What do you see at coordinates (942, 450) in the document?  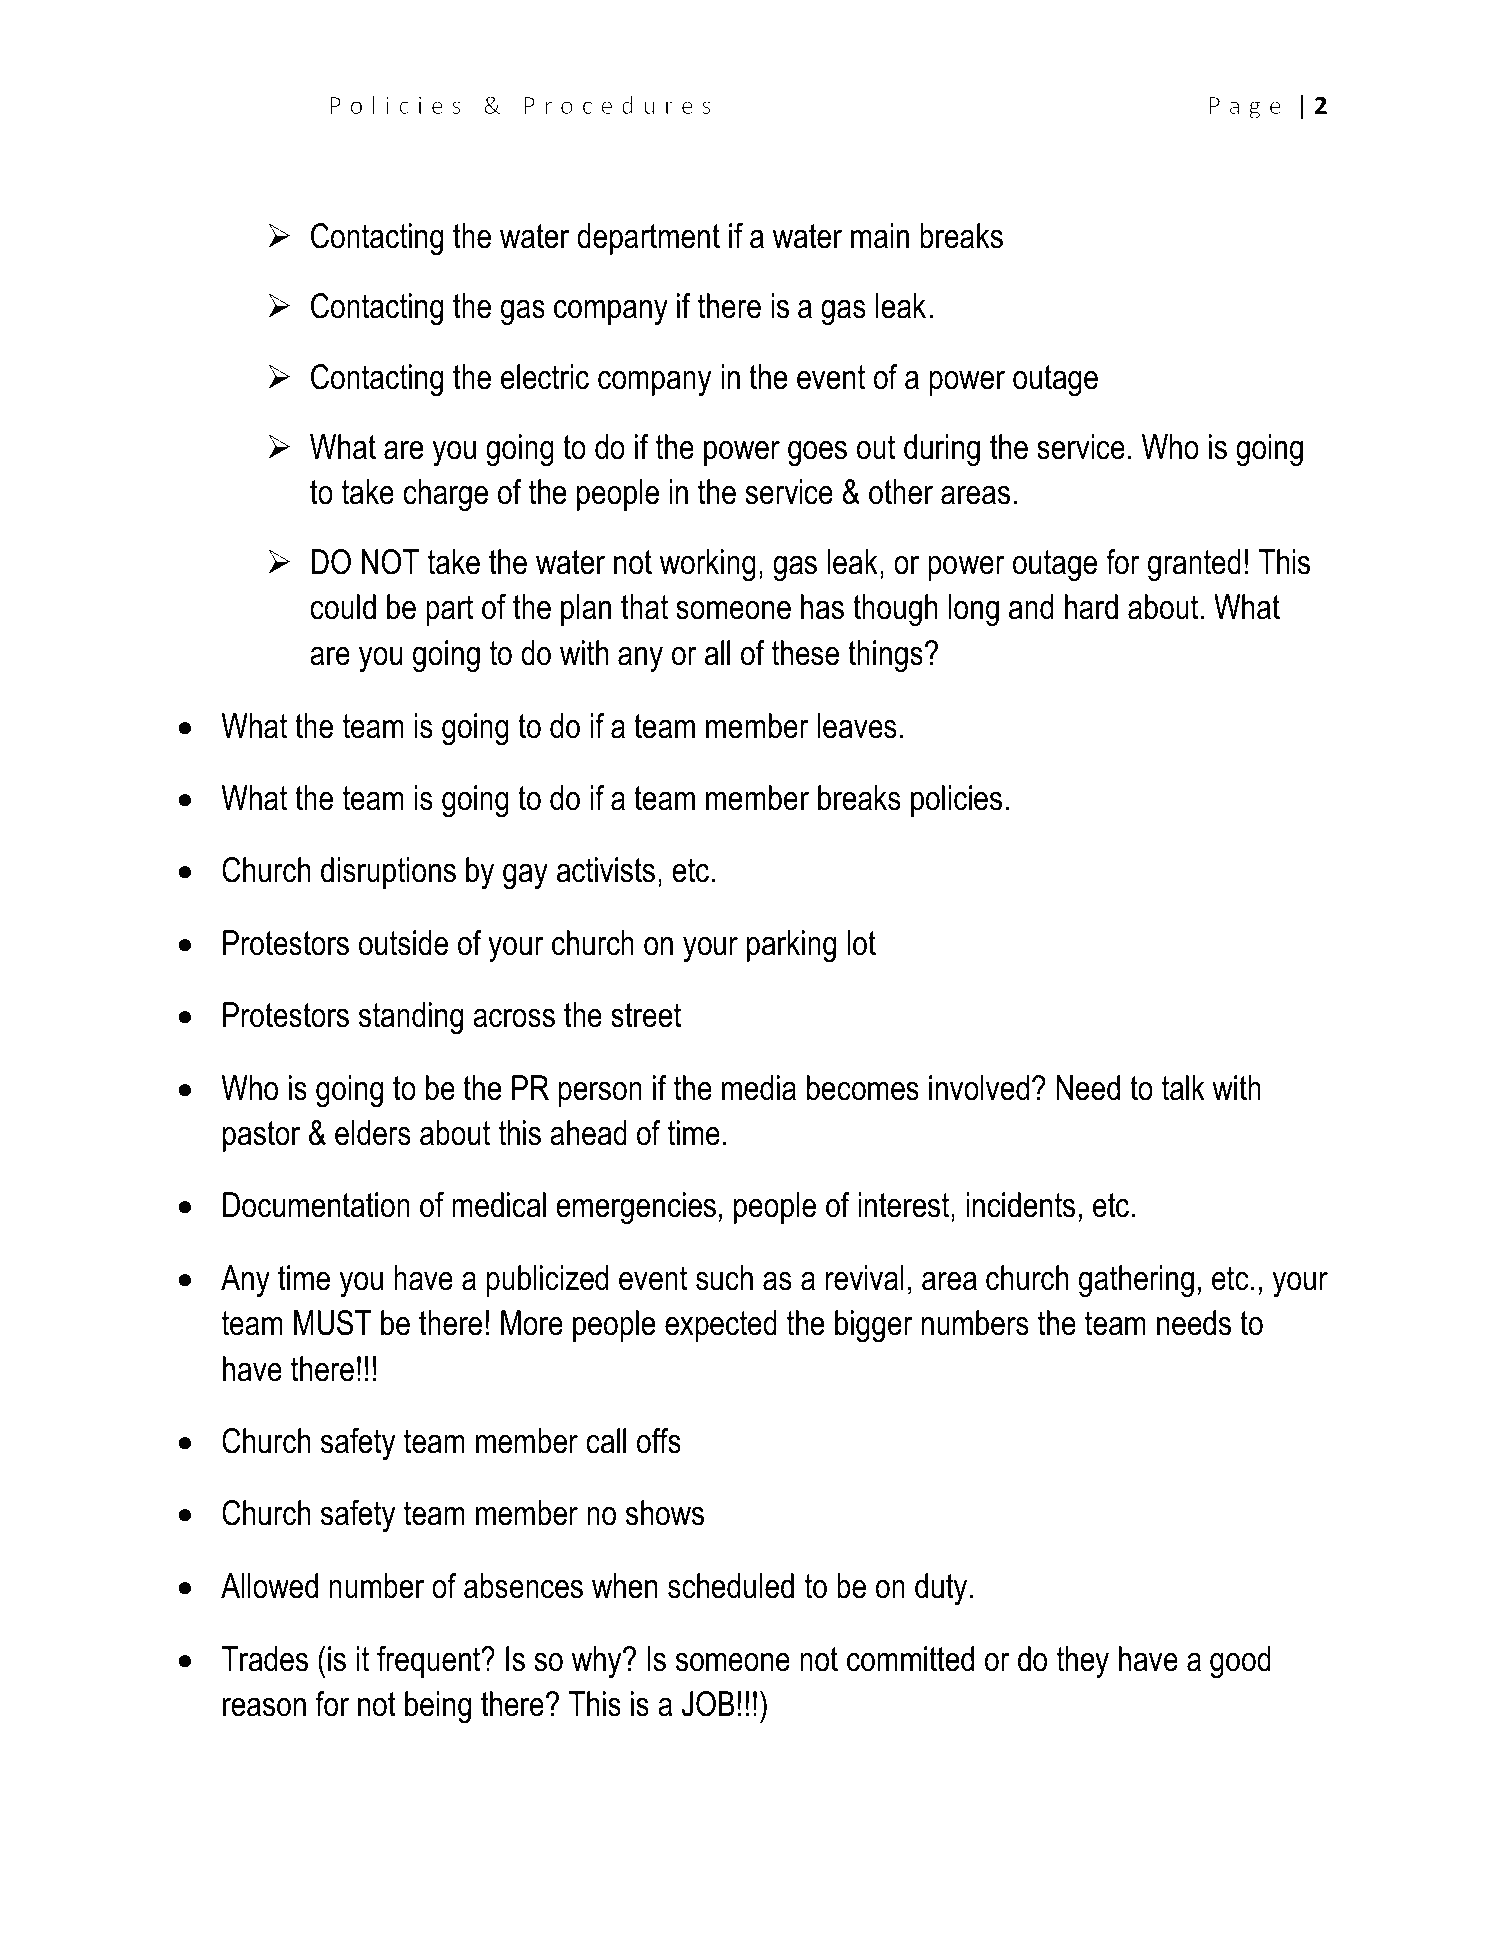 I see `during` at bounding box center [942, 450].
